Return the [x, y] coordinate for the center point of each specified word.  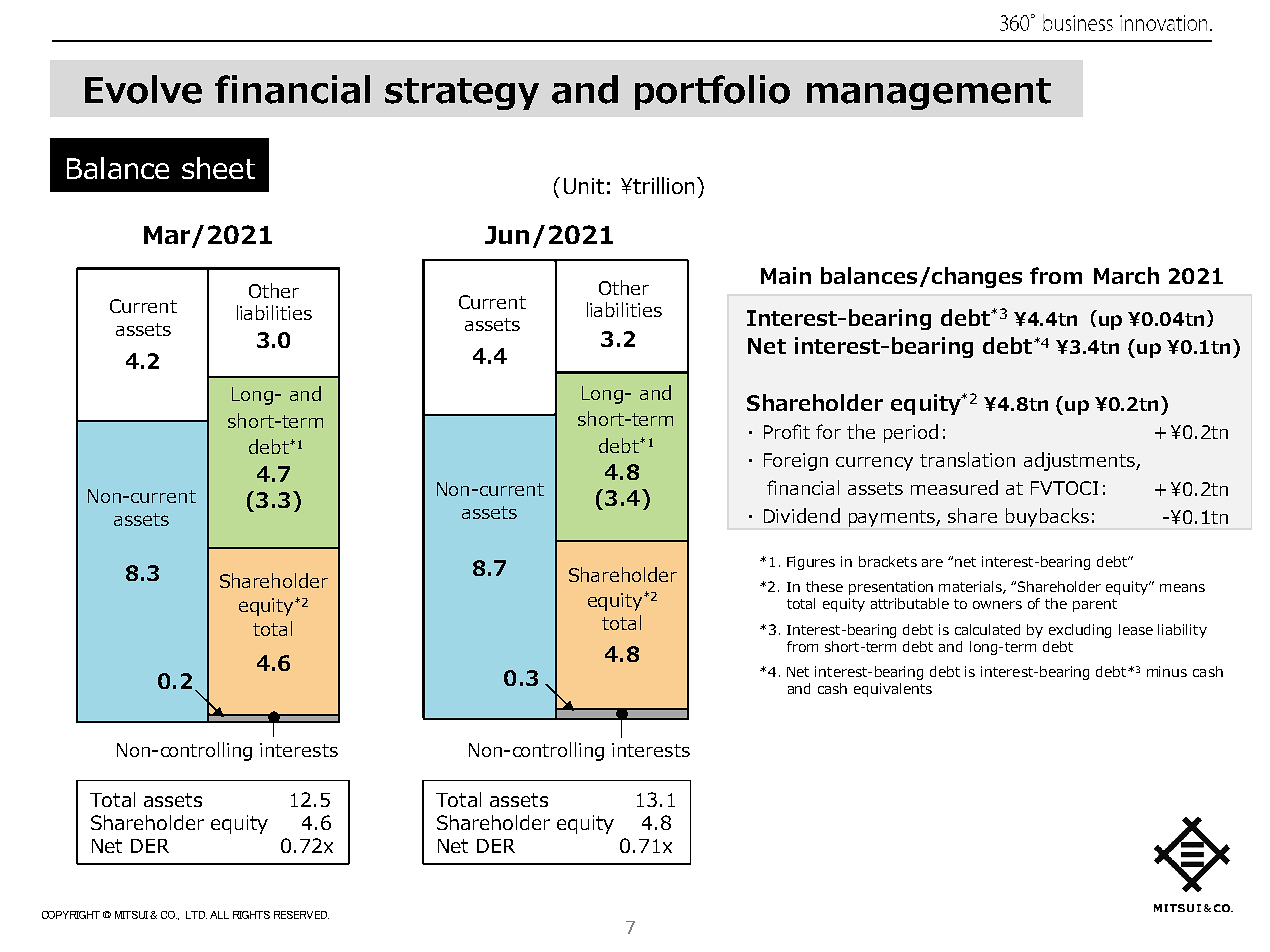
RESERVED [301, 915]
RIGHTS [251, 915]
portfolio [712, 92]
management [929, 94]
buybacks [1047, 517]
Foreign [796, 462]
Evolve [143, 89]
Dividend [802, 515]
